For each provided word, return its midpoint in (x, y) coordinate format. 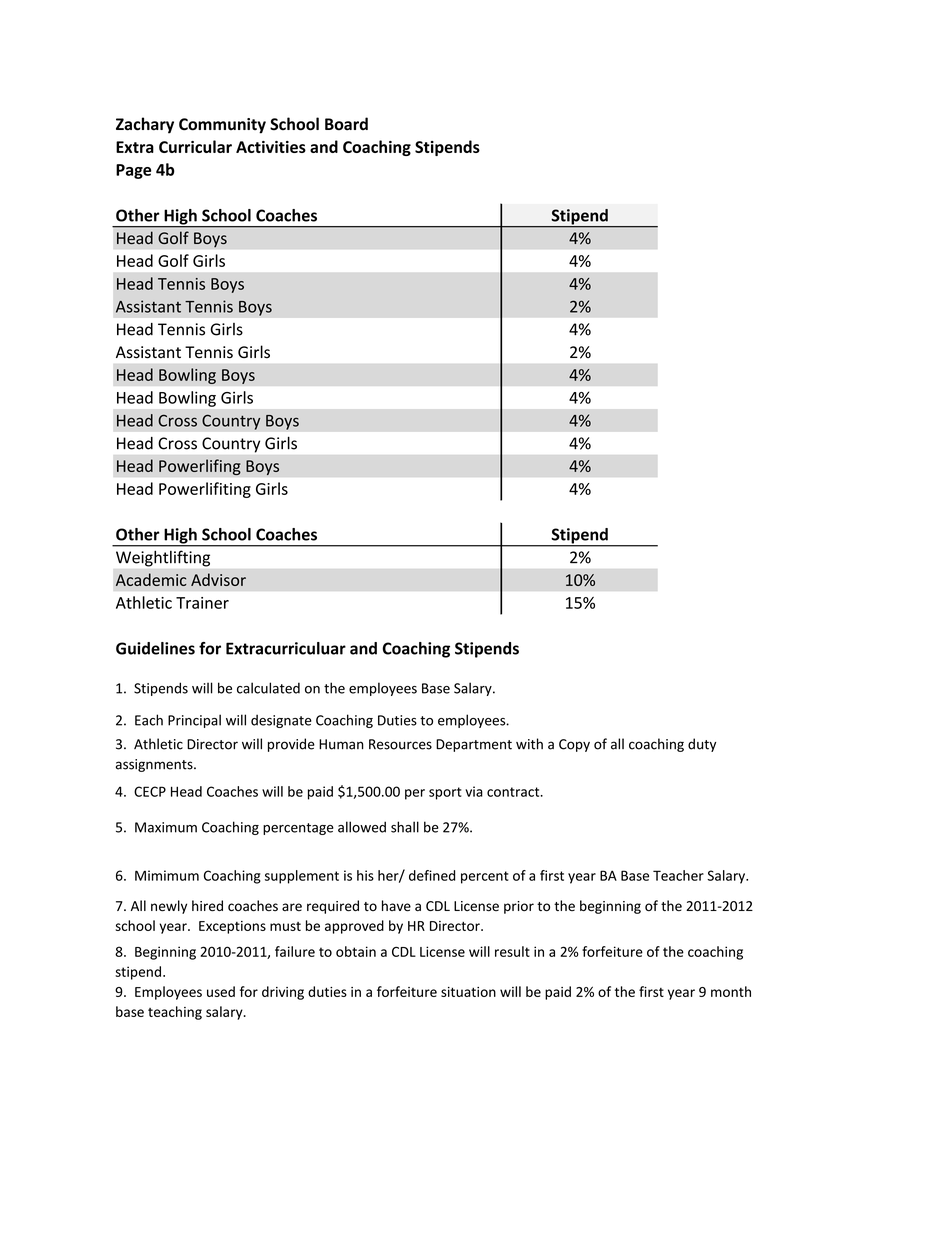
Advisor (218, 579)
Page (133, 171)
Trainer (202, 603)
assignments (155, 765)
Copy (574, 745)
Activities (271, 147)
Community (222, 126)
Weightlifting (163, 559)
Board (346, 124)
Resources (400, 744)
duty (702, 745)
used (221, 991)
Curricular (195, 146)
